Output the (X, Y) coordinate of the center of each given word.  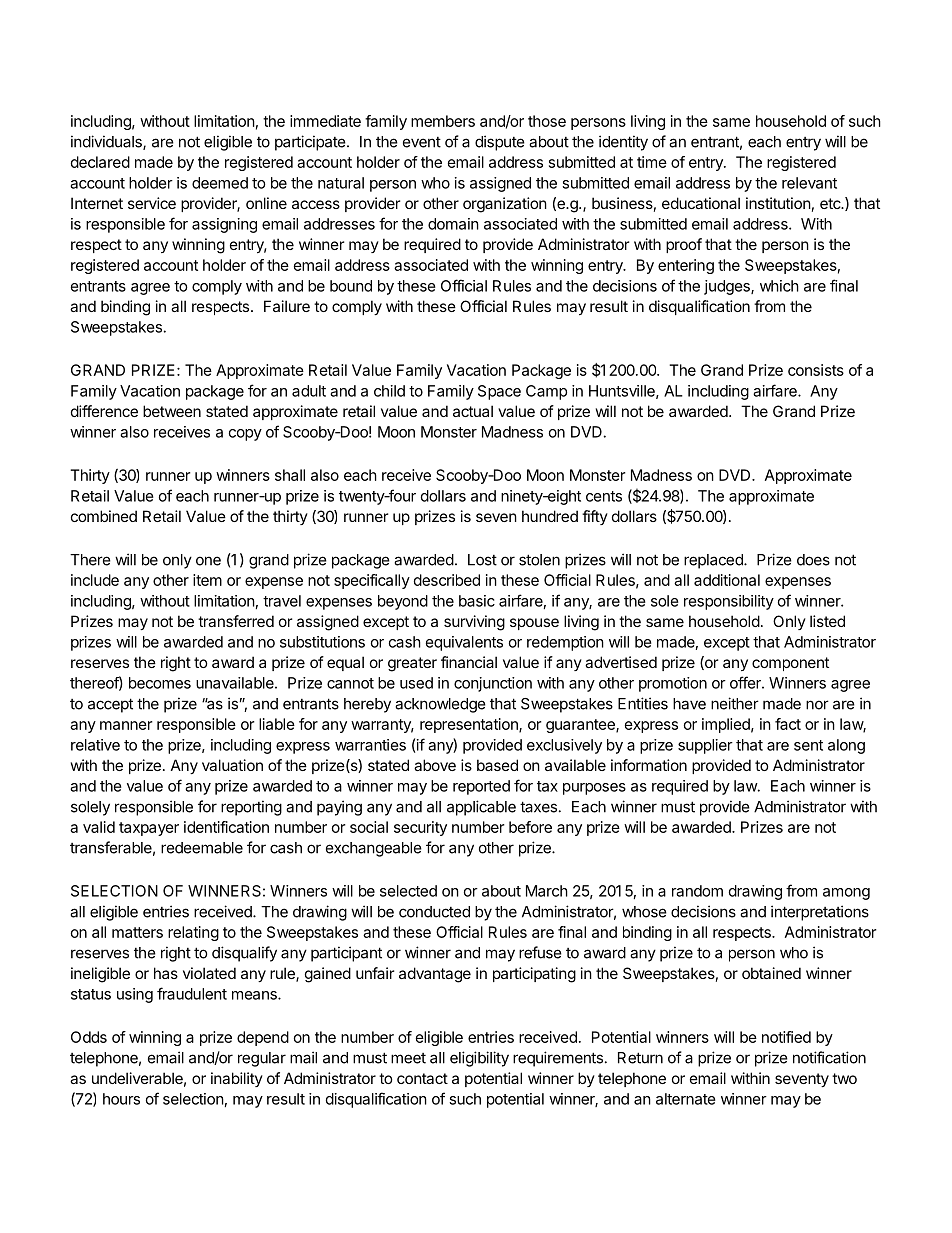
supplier (705, 746)
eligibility (479, 1059)
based (497, 765)
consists (816, 370)
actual (473, 411)
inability (237, 1079)
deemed (220, 183)
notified (786, 1037)
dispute (500, 143)
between (172, 411)
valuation (232, 765)
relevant (809, 183)
